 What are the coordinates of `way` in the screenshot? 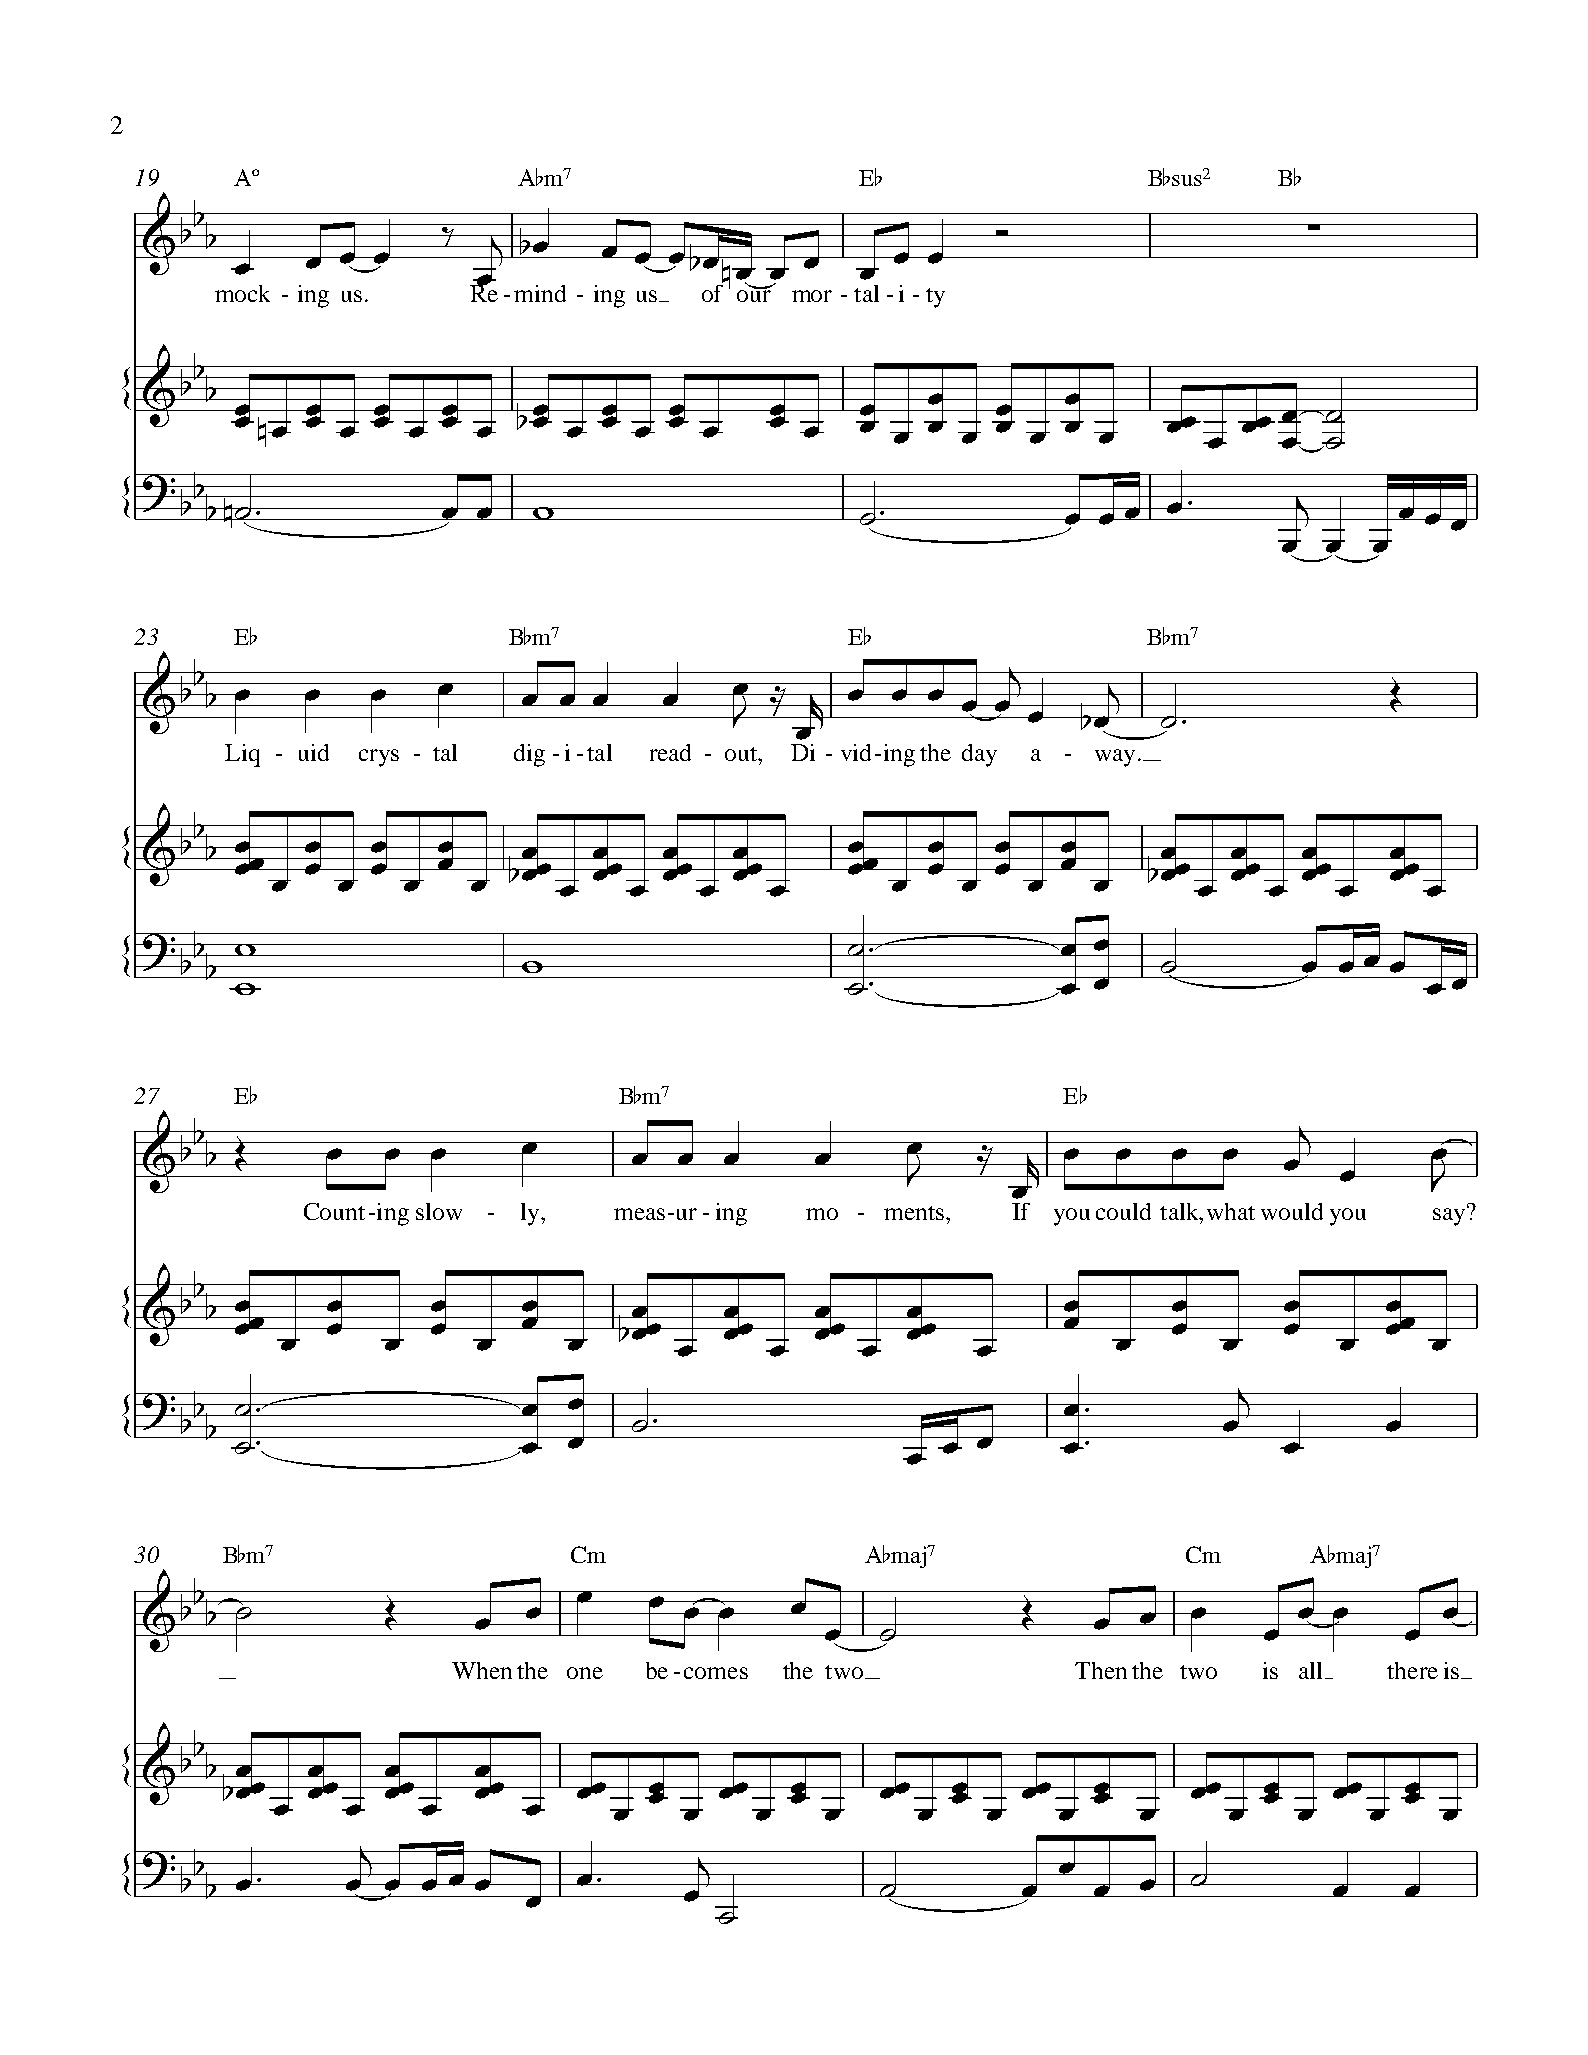 It's located at (1115, 758).
